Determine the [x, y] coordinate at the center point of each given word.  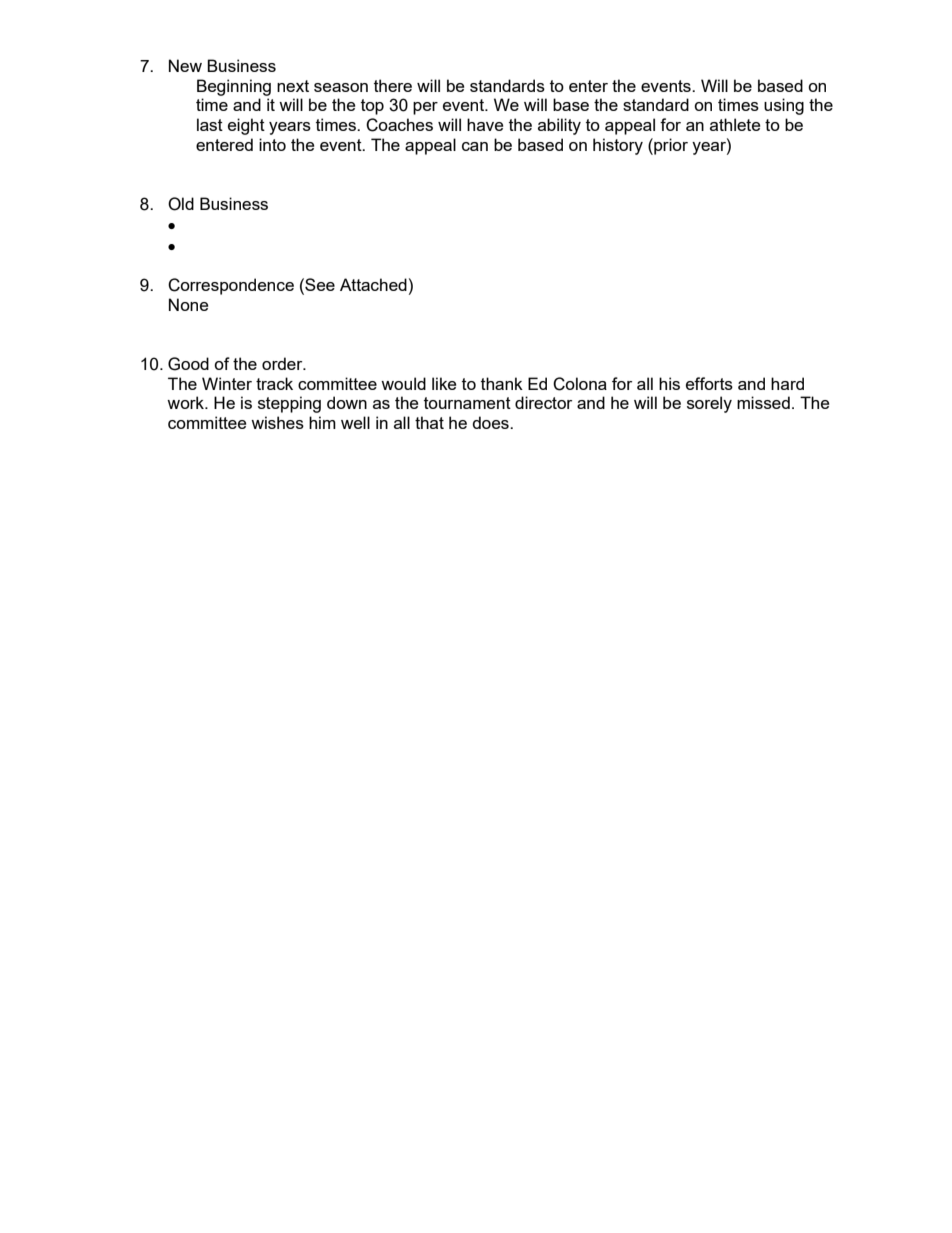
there [393, 85]
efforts [709, 383]
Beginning [234, 87]
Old [181, 204]
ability [559, 126]
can [475, 146]
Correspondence [231, 286]
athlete [735, 124]
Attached [373, 284]
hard [787, 383]
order [283, 363]
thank [502, 383]
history [618, 146]
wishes [277, 422]
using [784, 106]
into [272, 144]
